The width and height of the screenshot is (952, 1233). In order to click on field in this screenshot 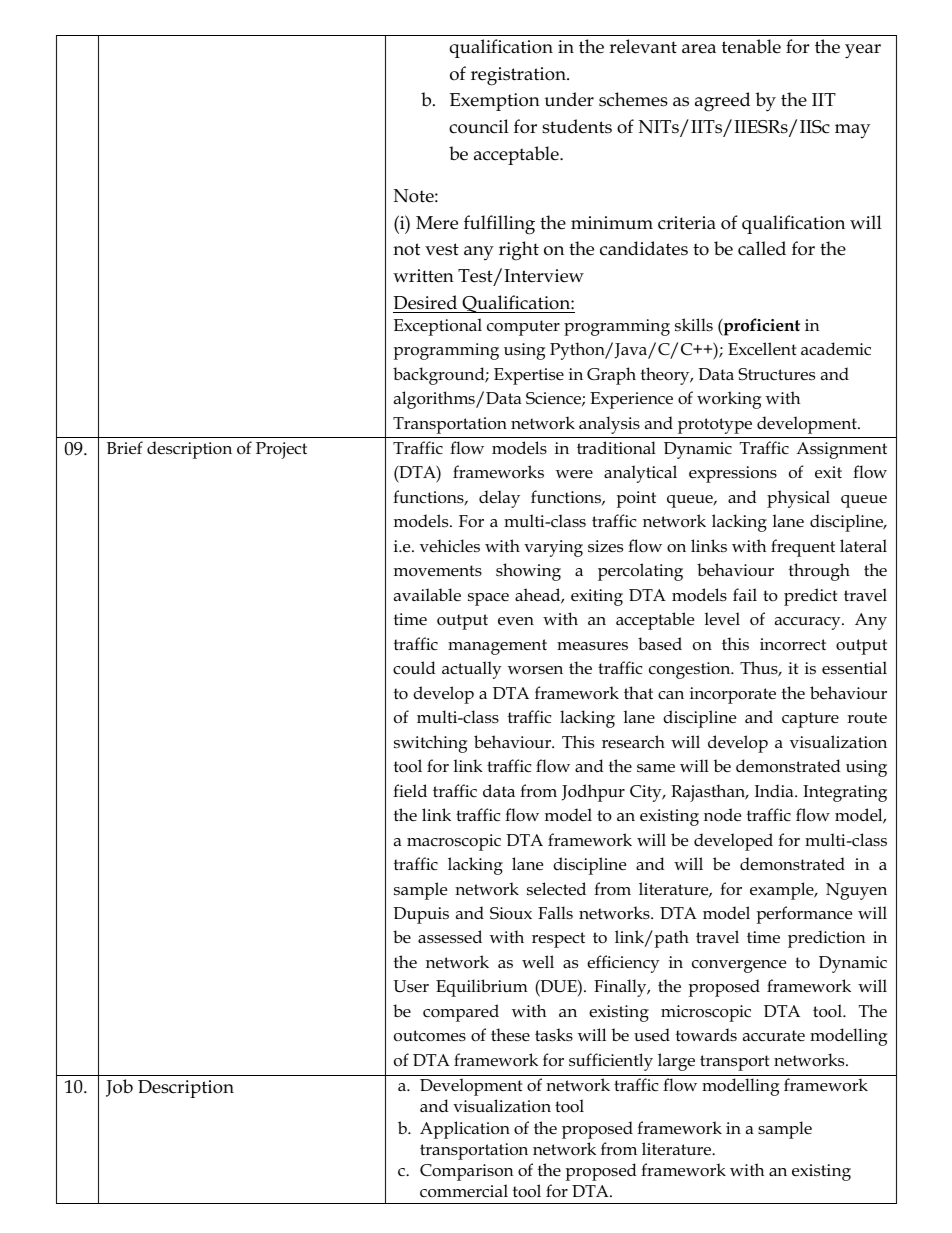, I will do `click(410, 790)`.
